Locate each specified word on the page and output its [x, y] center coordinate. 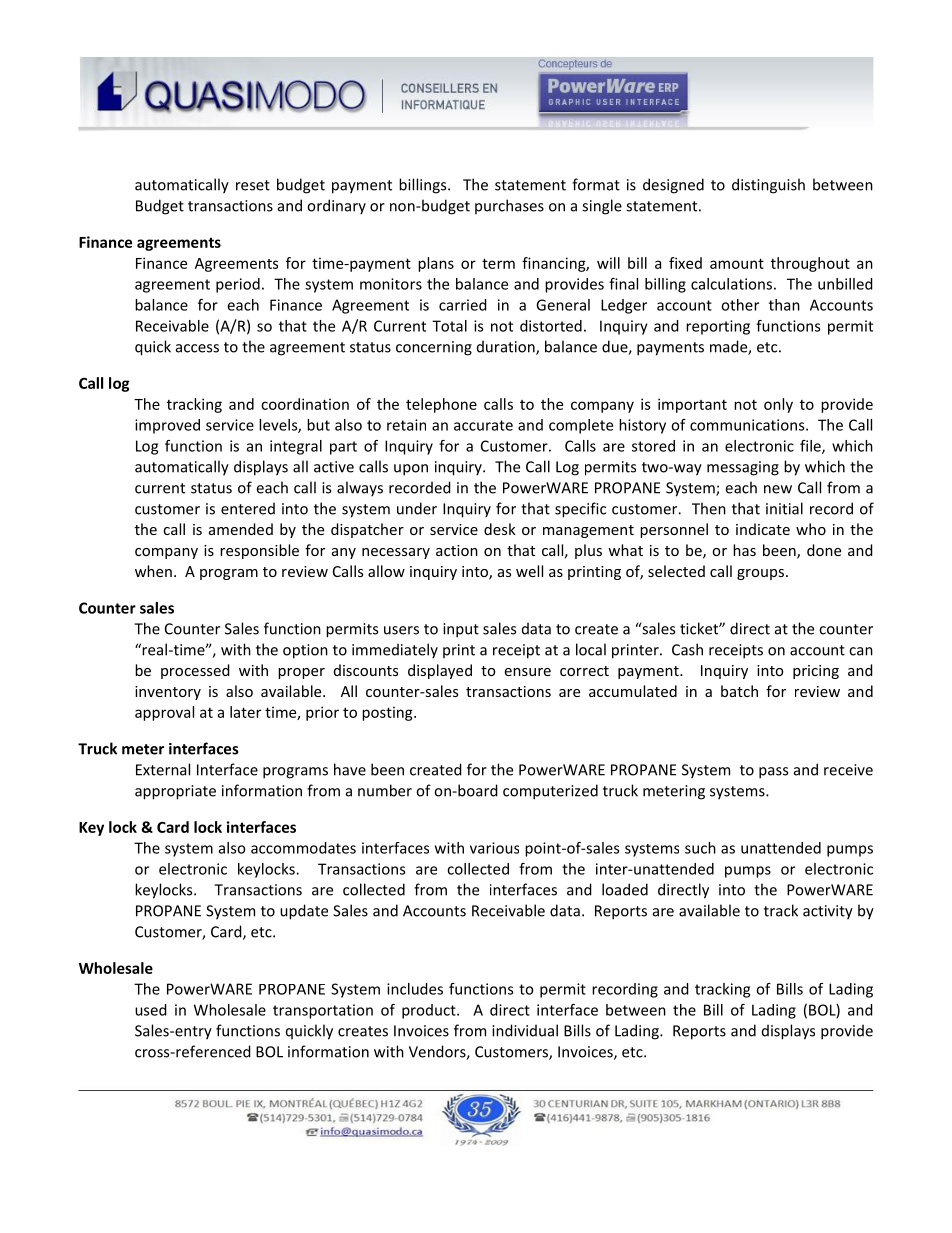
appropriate [175, 792]
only [778, 405]
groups [762, 574]
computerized [550, 792]
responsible [259, 551]
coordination [305, 404]
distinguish [768, 186]
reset [253, 185]
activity [828, 912]
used [151, 1010]
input [461, 630]
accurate [483, 425]
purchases [509, 206]
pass [773, 773]
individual [525, 1030]
